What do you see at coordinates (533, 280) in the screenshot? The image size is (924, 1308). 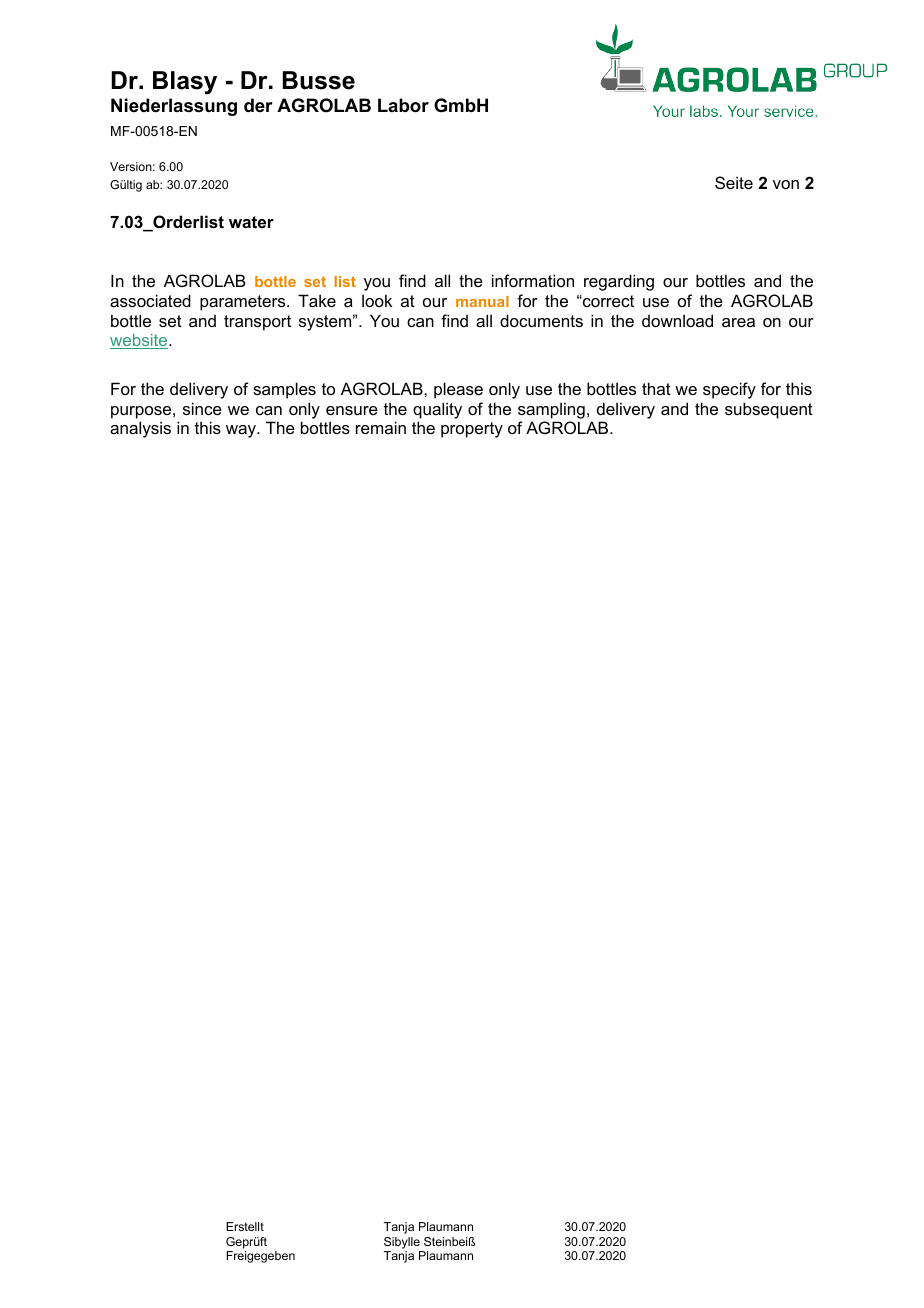 I see `information` at bounding box center [533, 280].
